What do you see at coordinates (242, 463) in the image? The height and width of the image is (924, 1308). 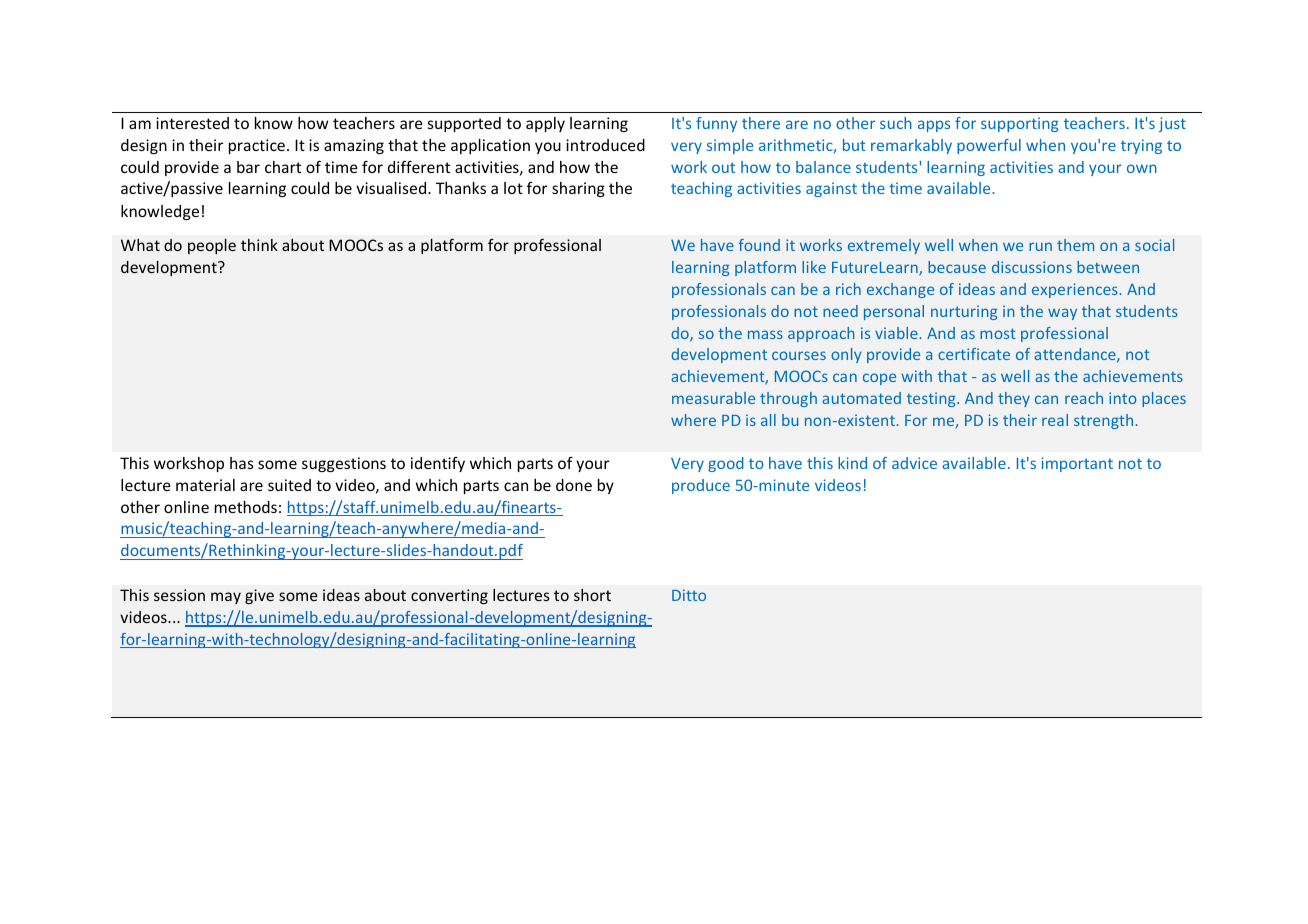 I see `has` at bounding box center [242, 463].
